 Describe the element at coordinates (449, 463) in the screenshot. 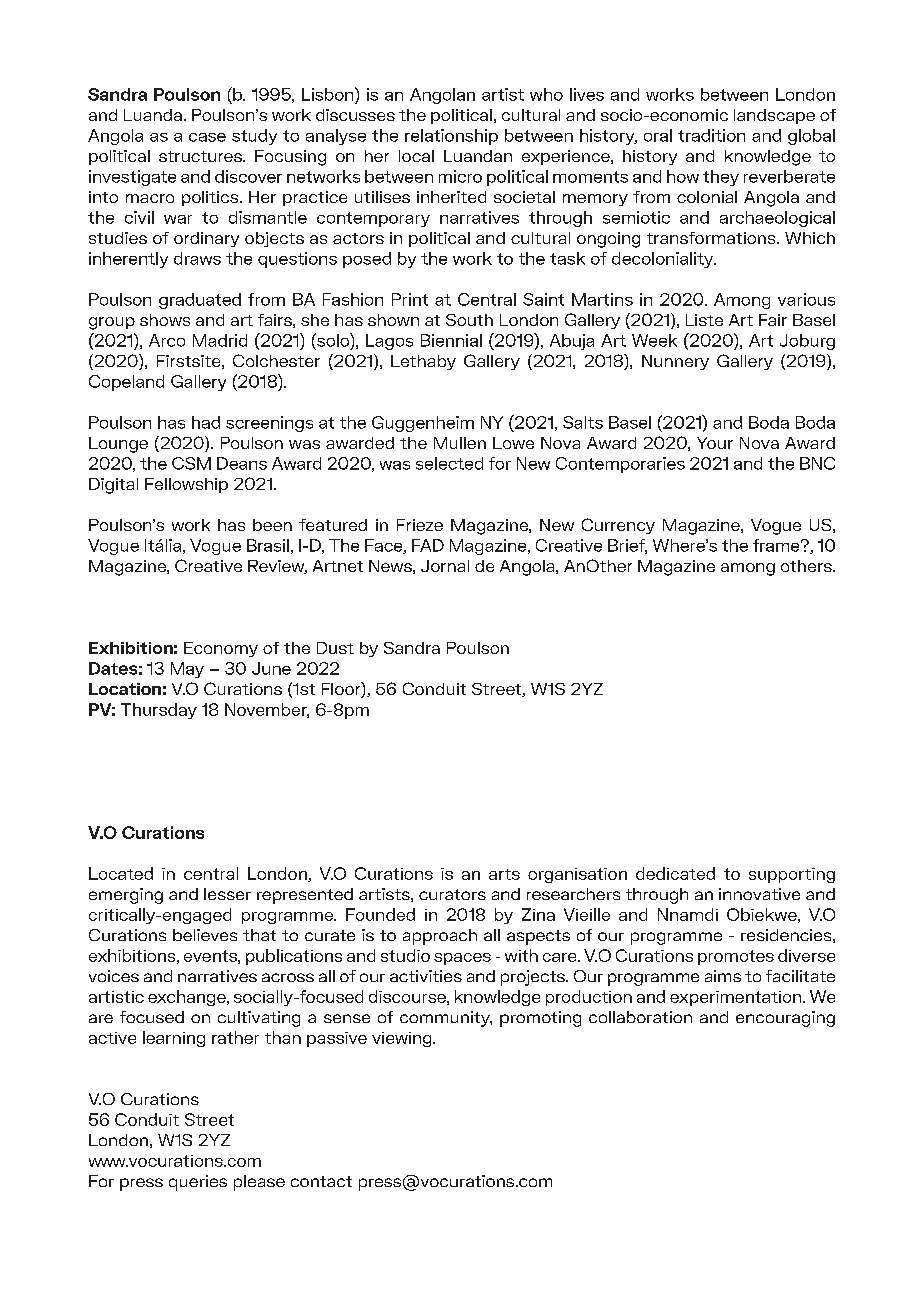

I see `selected` at that location.
